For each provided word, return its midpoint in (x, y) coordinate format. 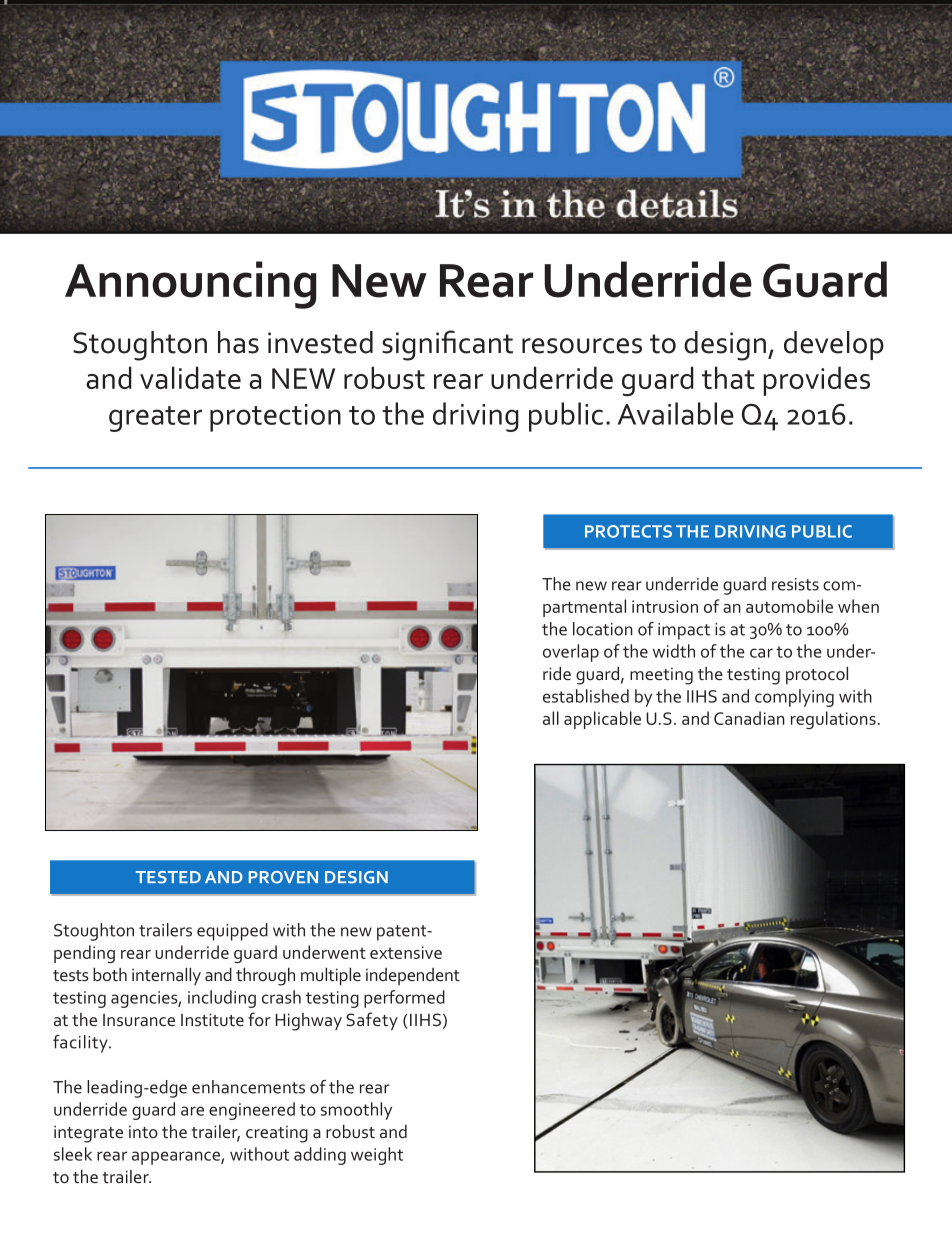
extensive (406, 952)
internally (166, 976)
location (603, 629)
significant (447, 345)
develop (834, 345)
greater (155, 419)
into (143, 1131)
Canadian (749, 718)
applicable (602, 720)
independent (413, 976)
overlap (571, 653)
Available (676, 413)
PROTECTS (628, 531)
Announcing (190, 285)
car (761, 653)
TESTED (168, 877)
